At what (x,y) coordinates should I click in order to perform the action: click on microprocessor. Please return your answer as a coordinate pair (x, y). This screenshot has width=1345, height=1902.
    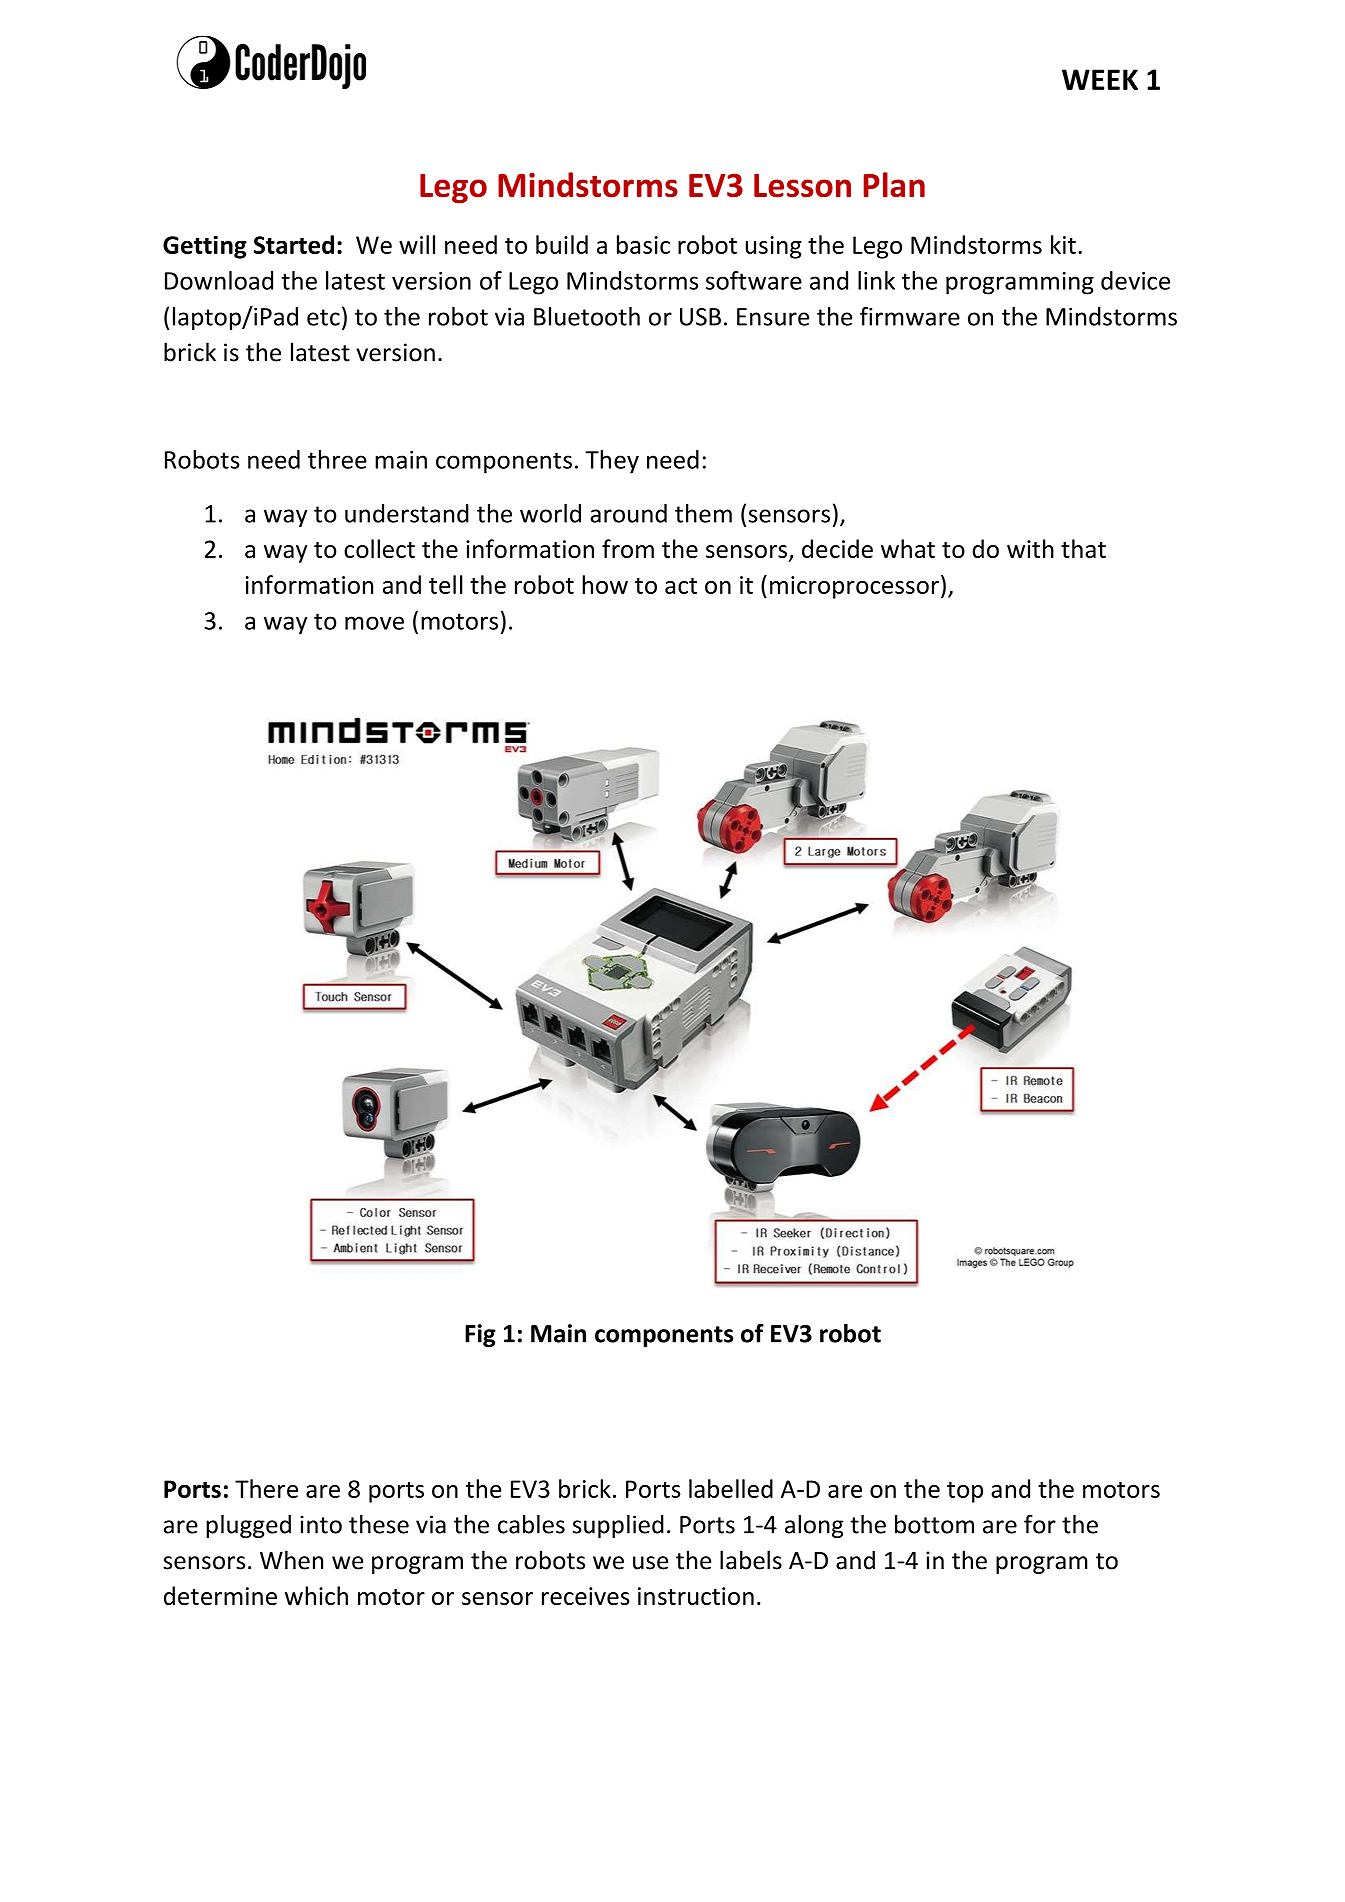
    Looking at the image, I should click on (854, 587).
